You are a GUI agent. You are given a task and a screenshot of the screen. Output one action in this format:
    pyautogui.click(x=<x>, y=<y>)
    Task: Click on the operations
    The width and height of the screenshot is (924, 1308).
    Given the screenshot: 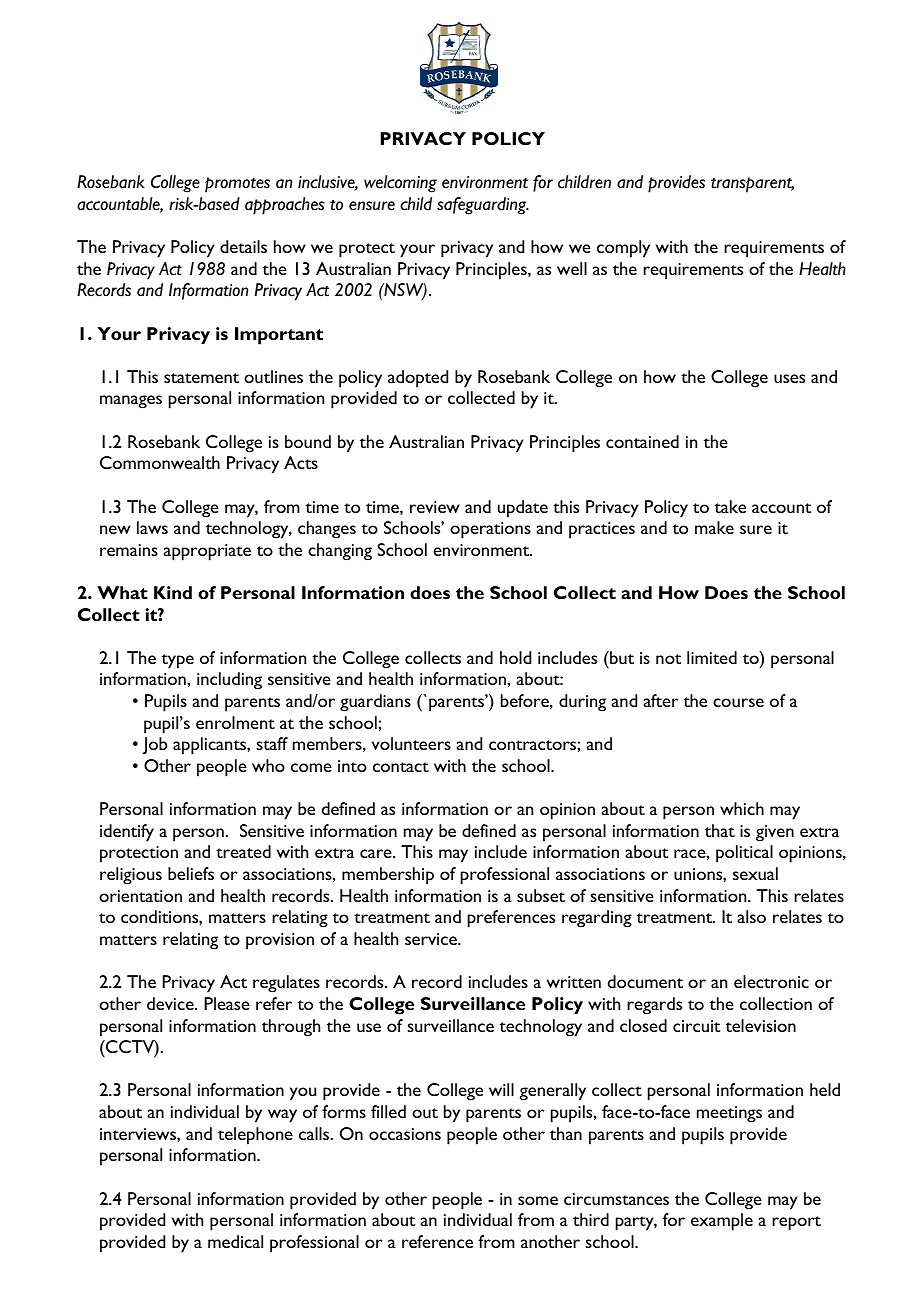 What is the action you would take?
    pyautogui.click(x=490, y=530)
